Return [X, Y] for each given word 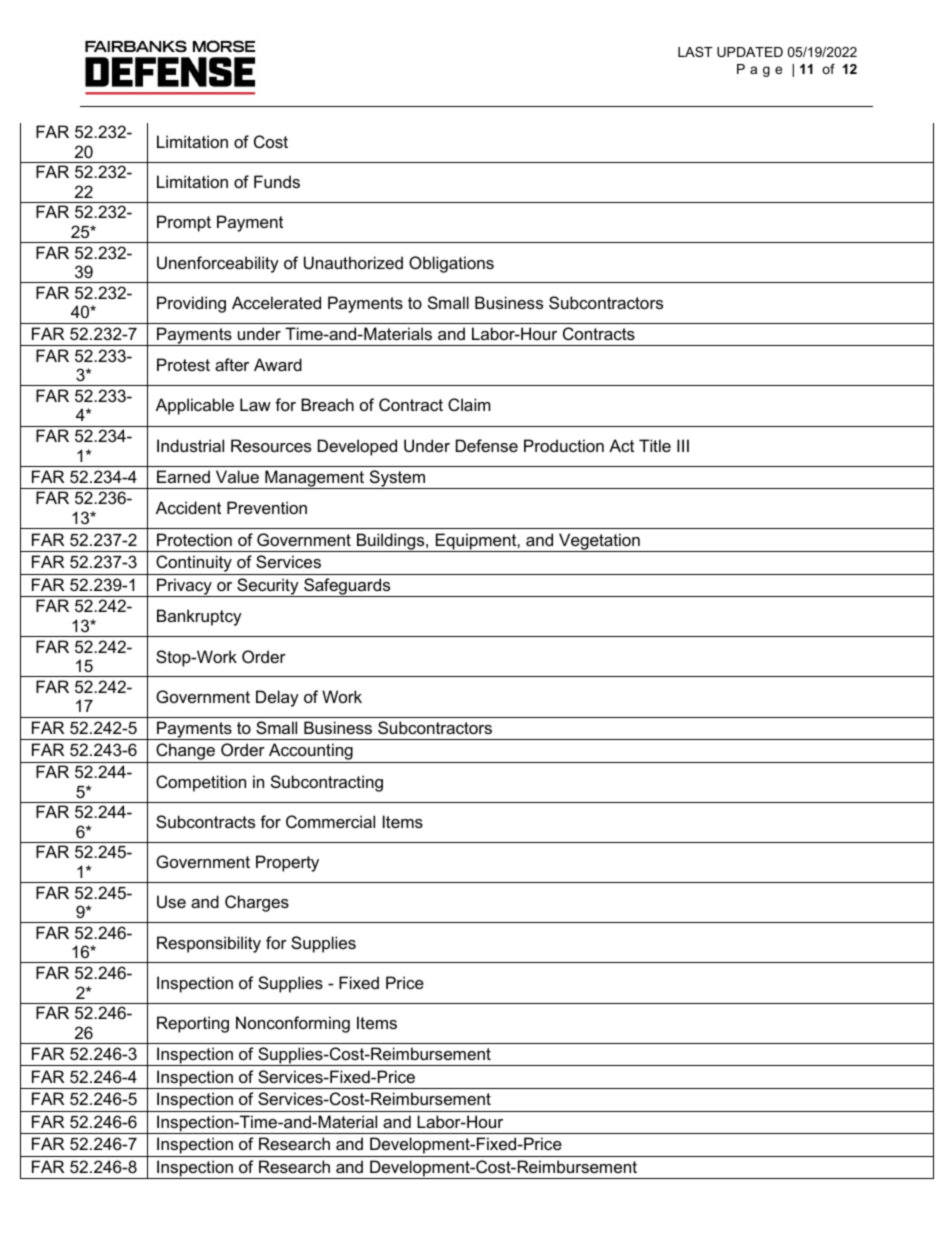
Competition [201, 783]
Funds [277, 181]
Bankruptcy [199, 617]
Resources [271, 445]
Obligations [451, 264]
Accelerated [276, 302]
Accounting [311, 753]
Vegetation [599, 542]
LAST [695, 52]
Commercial [330, 821]
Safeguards [347, 587]
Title [655, 445]
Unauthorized [353, 262]
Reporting [193, 1024]
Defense [487, 445]
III [683, 445]
